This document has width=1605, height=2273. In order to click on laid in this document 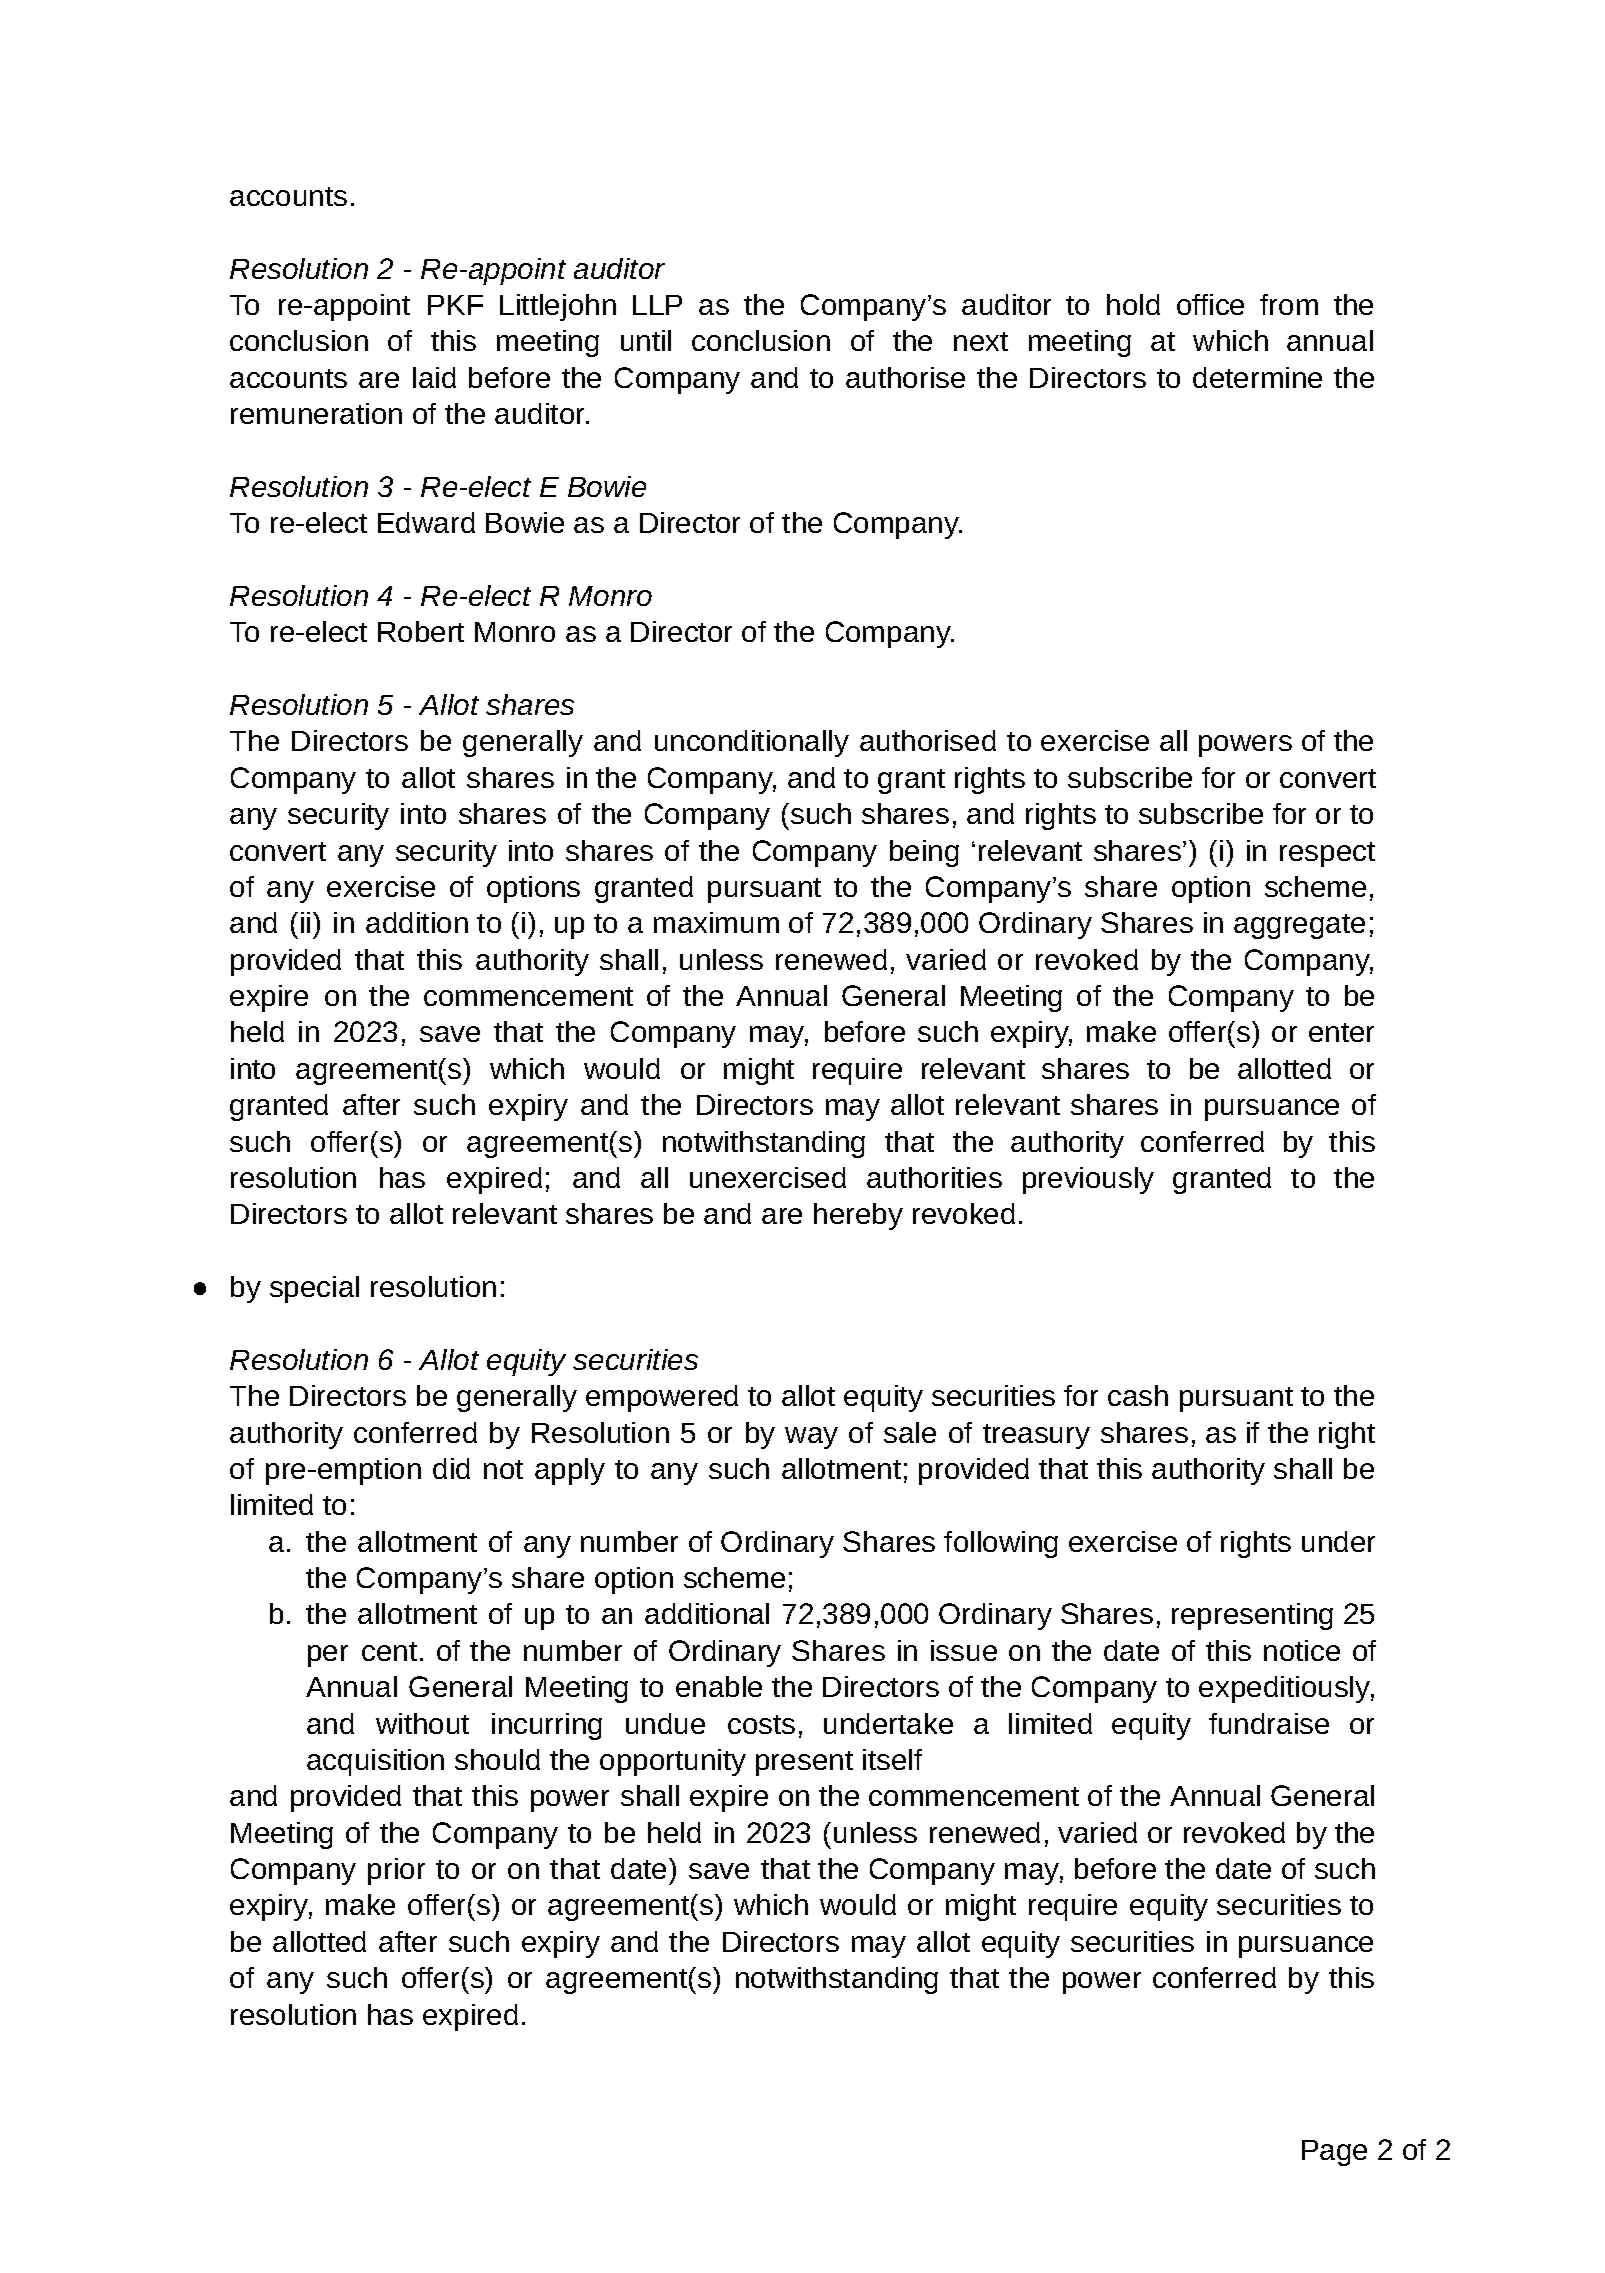, I will do `click(434, 377)`.
